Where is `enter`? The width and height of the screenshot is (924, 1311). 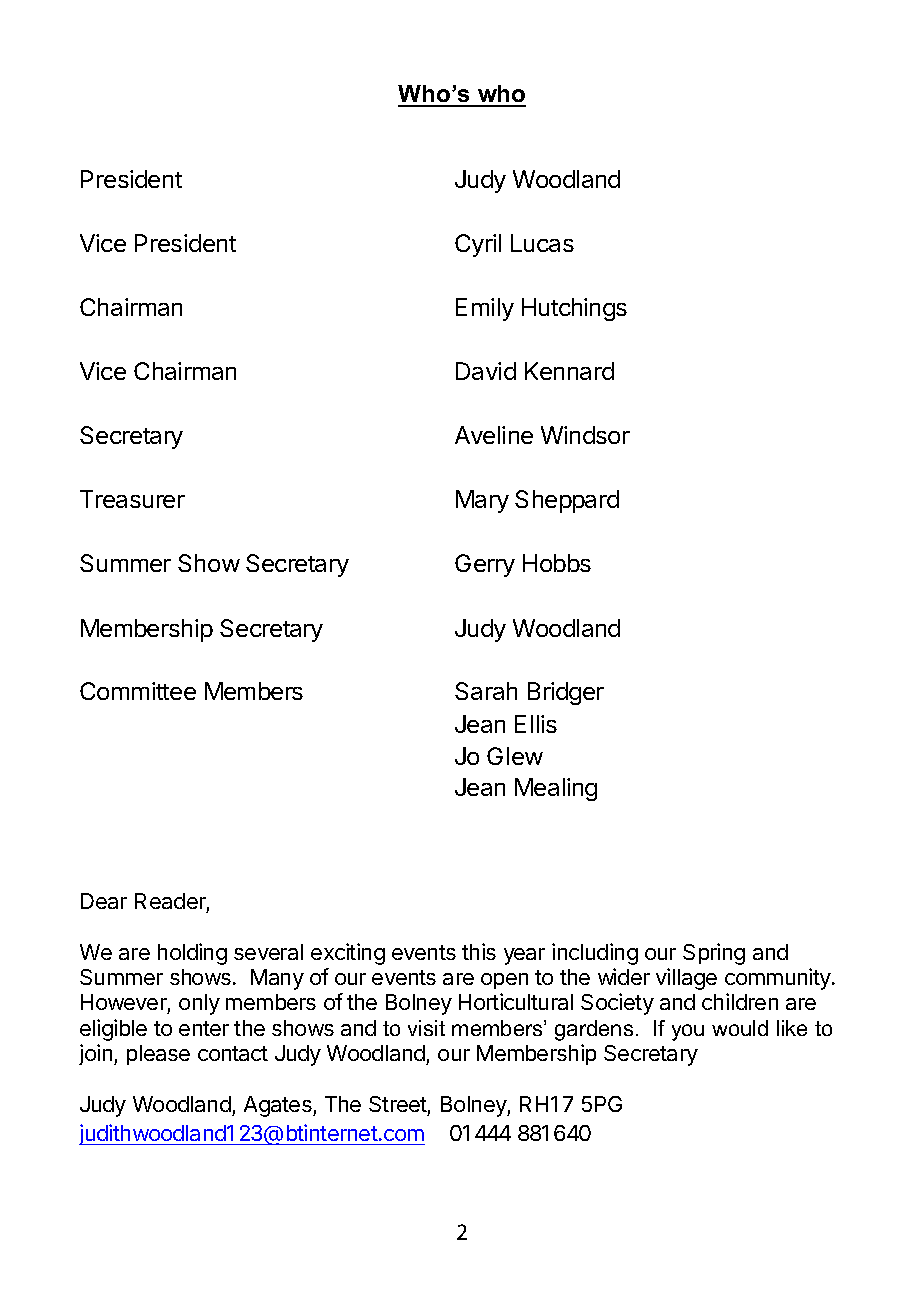
enter is located at coordinates (204, 1028).
